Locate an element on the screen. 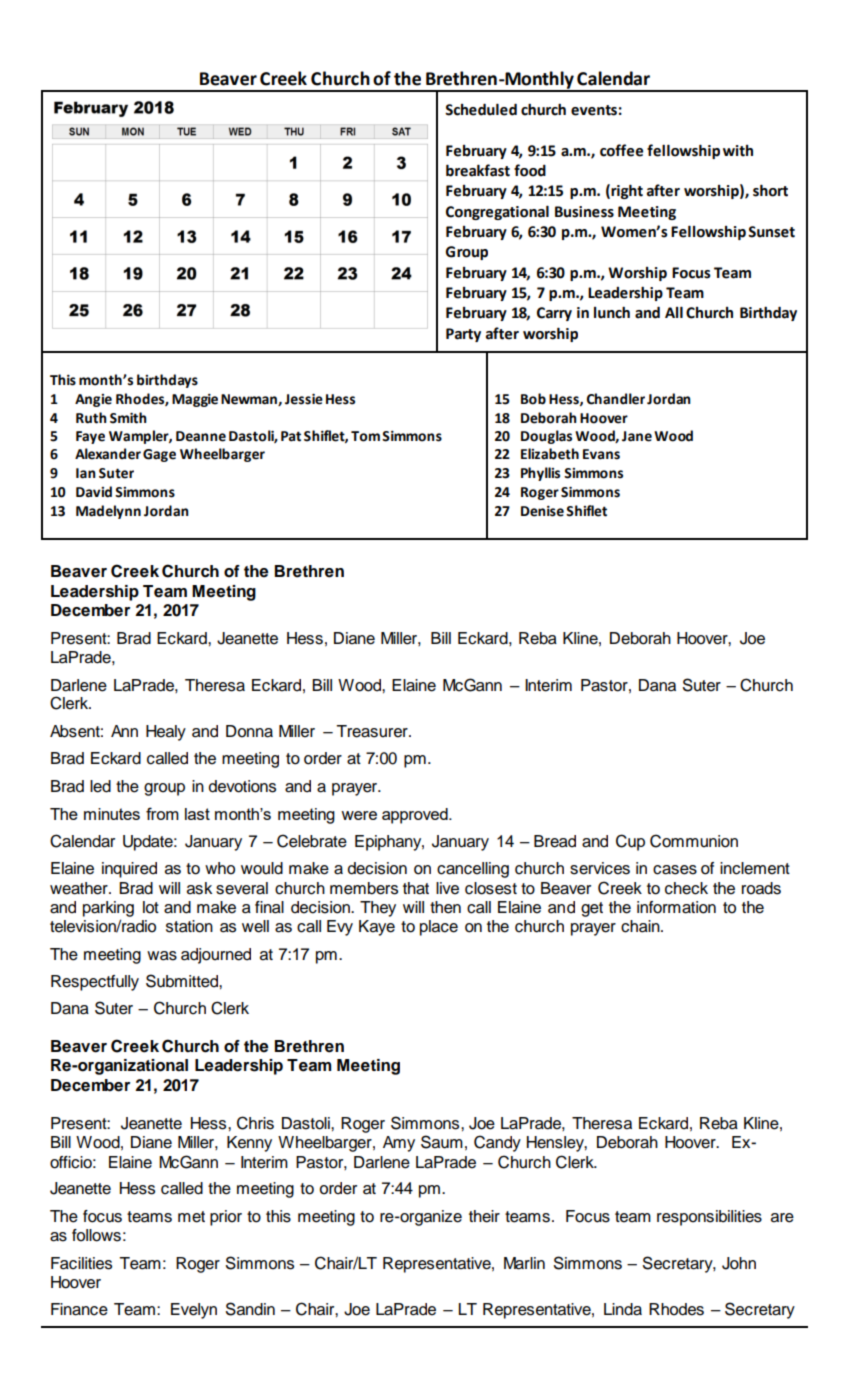  with is located at coordinates (738, 151).
